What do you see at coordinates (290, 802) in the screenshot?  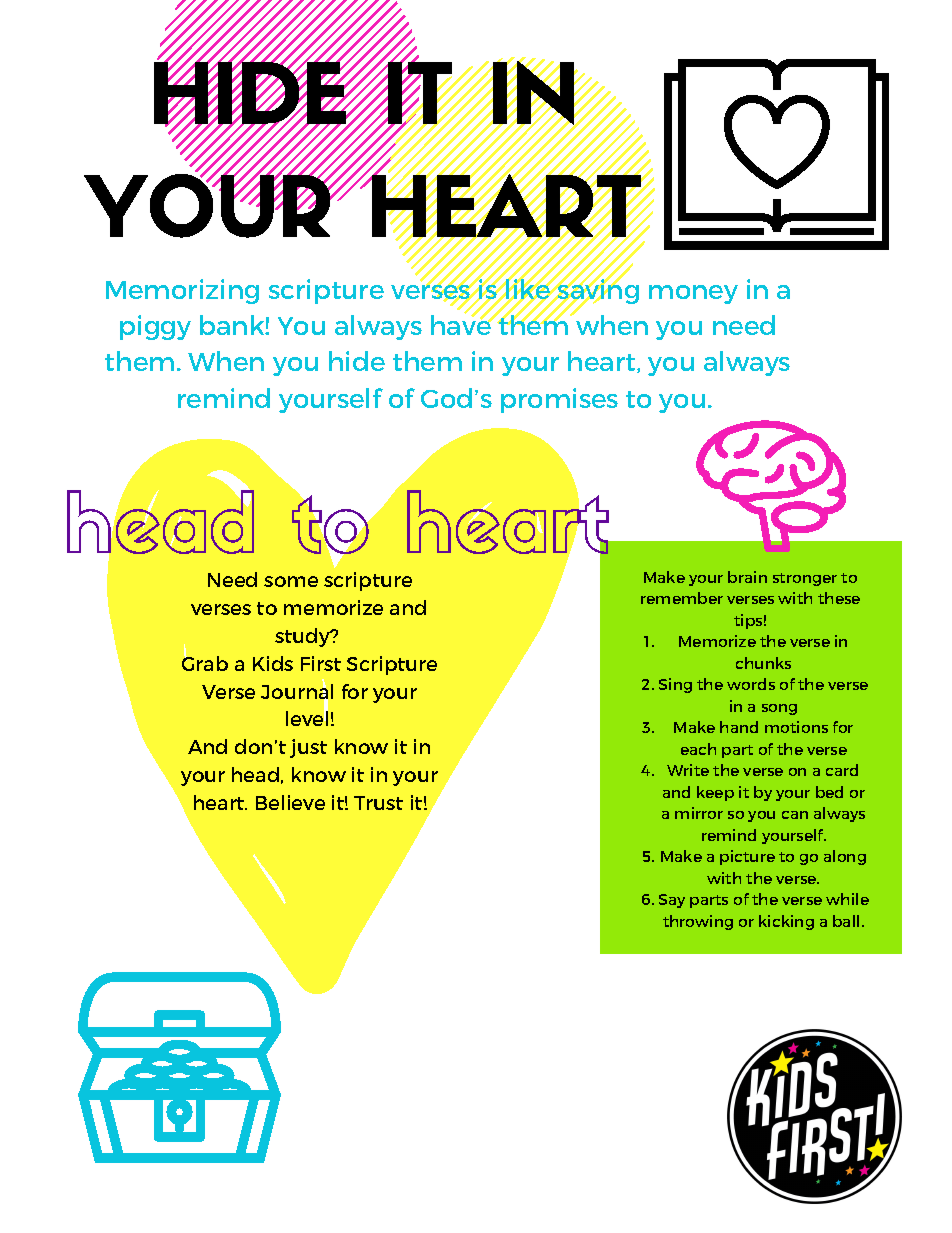 I see `Believe` at bounding box center [290, 802].
